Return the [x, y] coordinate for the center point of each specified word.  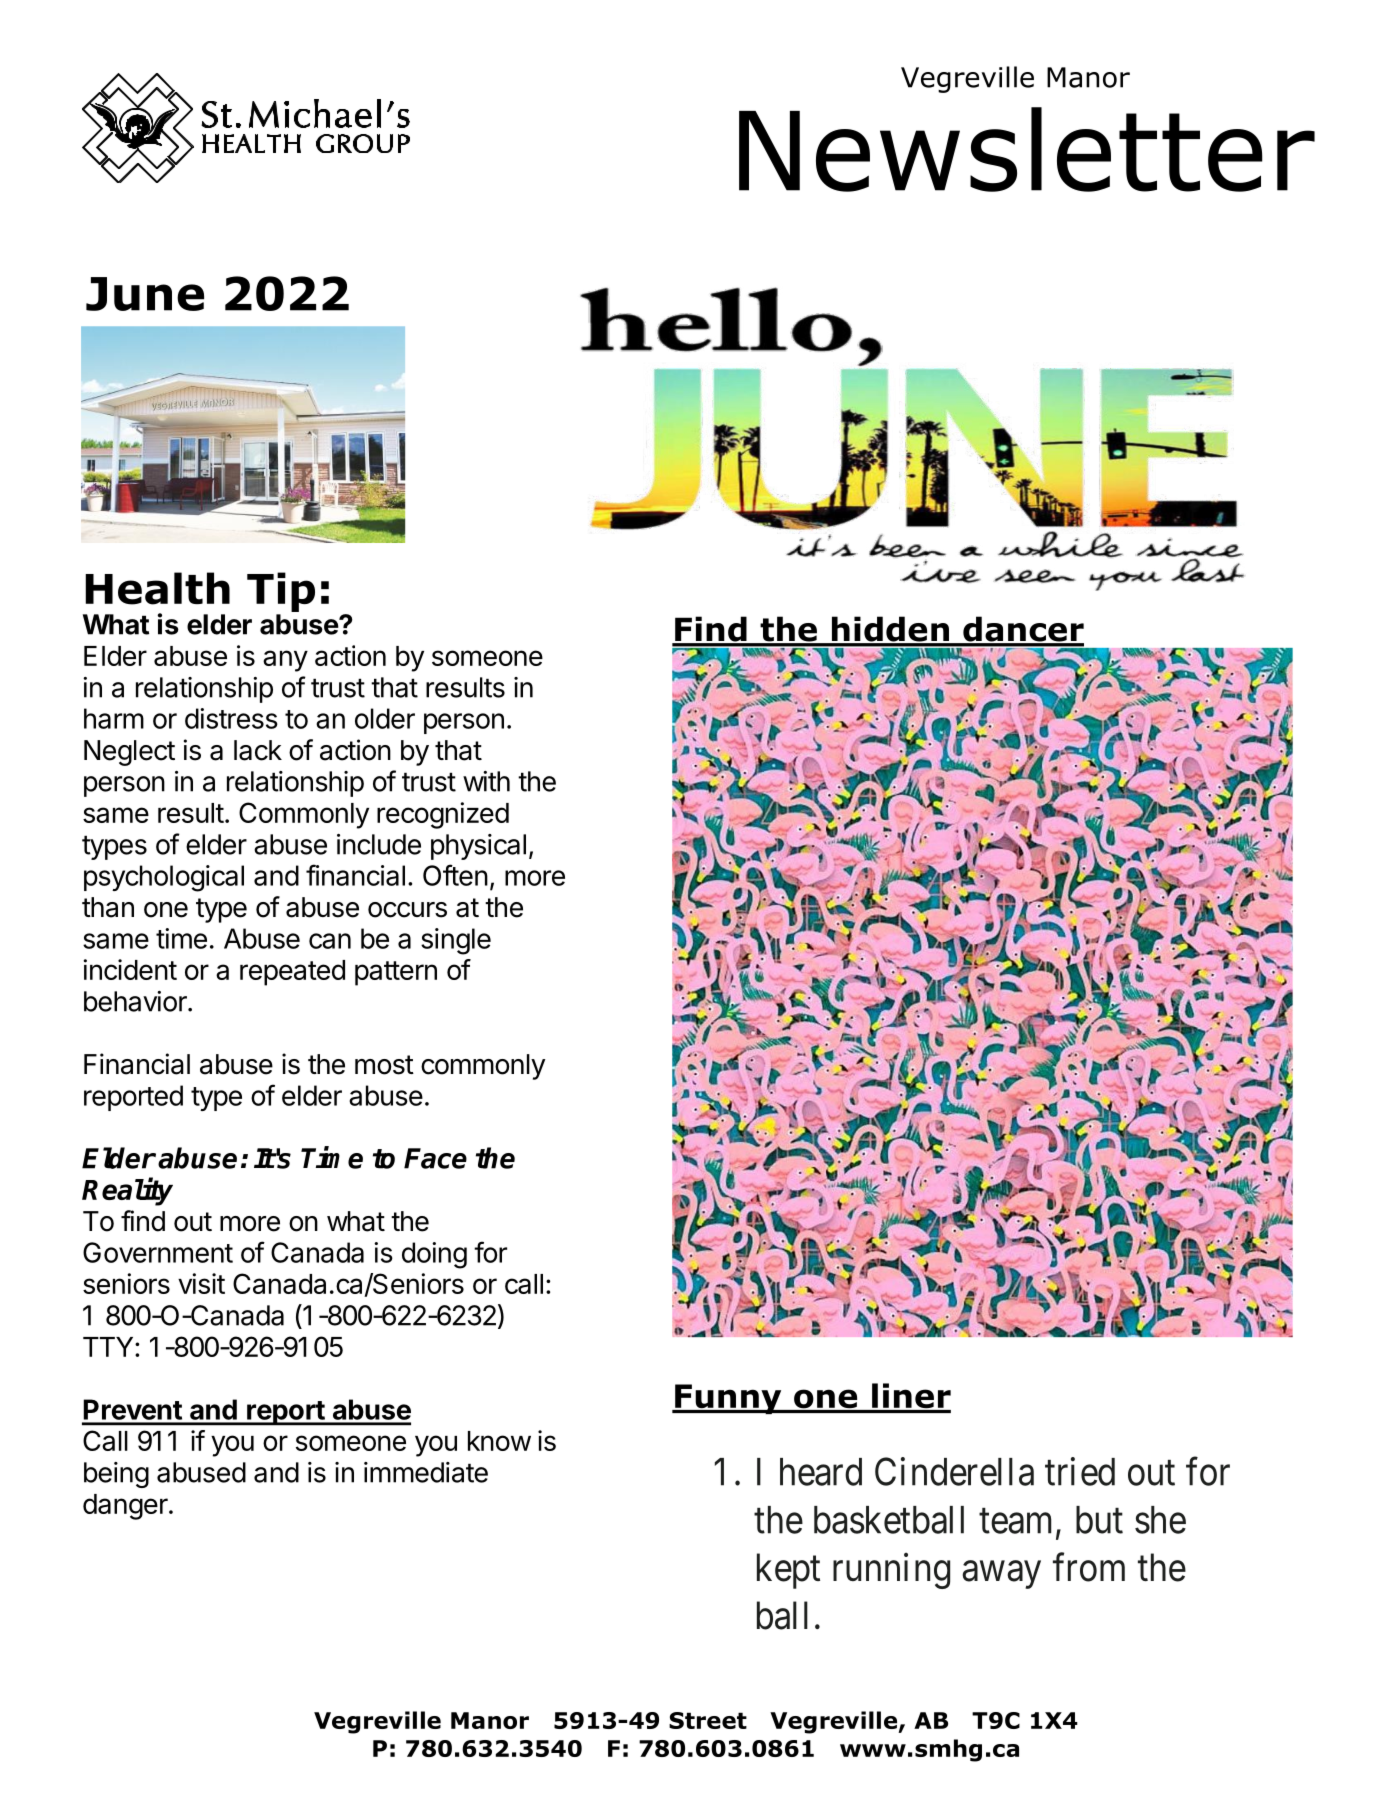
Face [435, 1158]
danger [125, 1507]
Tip [281, 592]
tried [1080, 1471]
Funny [728, 1399]
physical [478, 847]
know [499, 1441]
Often [455, 875]
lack [258, 750]
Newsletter [1027, 149]
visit [201, 1283]
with [486, 781]
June [145, 294]
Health [157, 588]
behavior [136, 1001]
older [385, 718]
